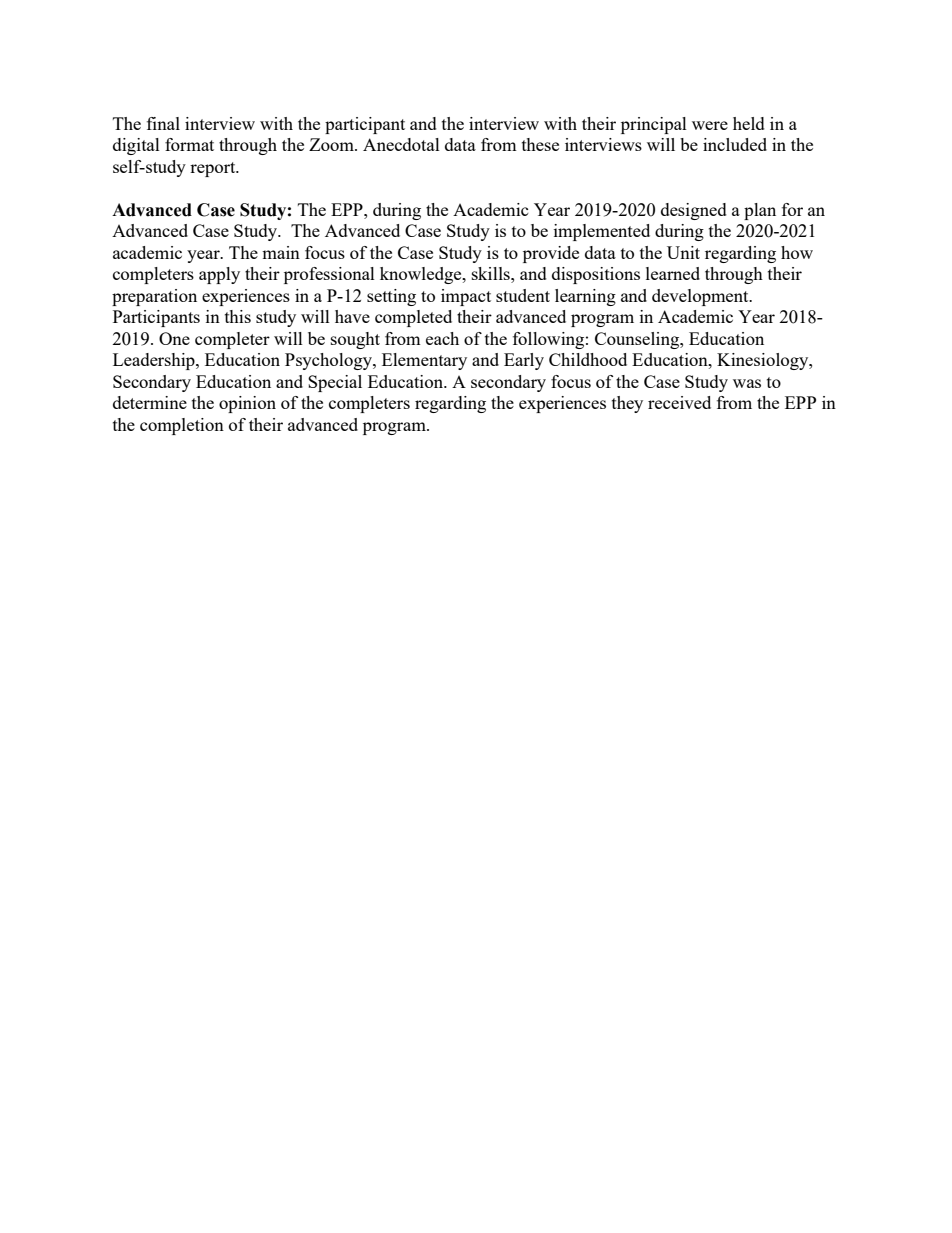 The width and height of the screenshot is (952, 1233). I want to click on knowledge, so click(422, 275).
